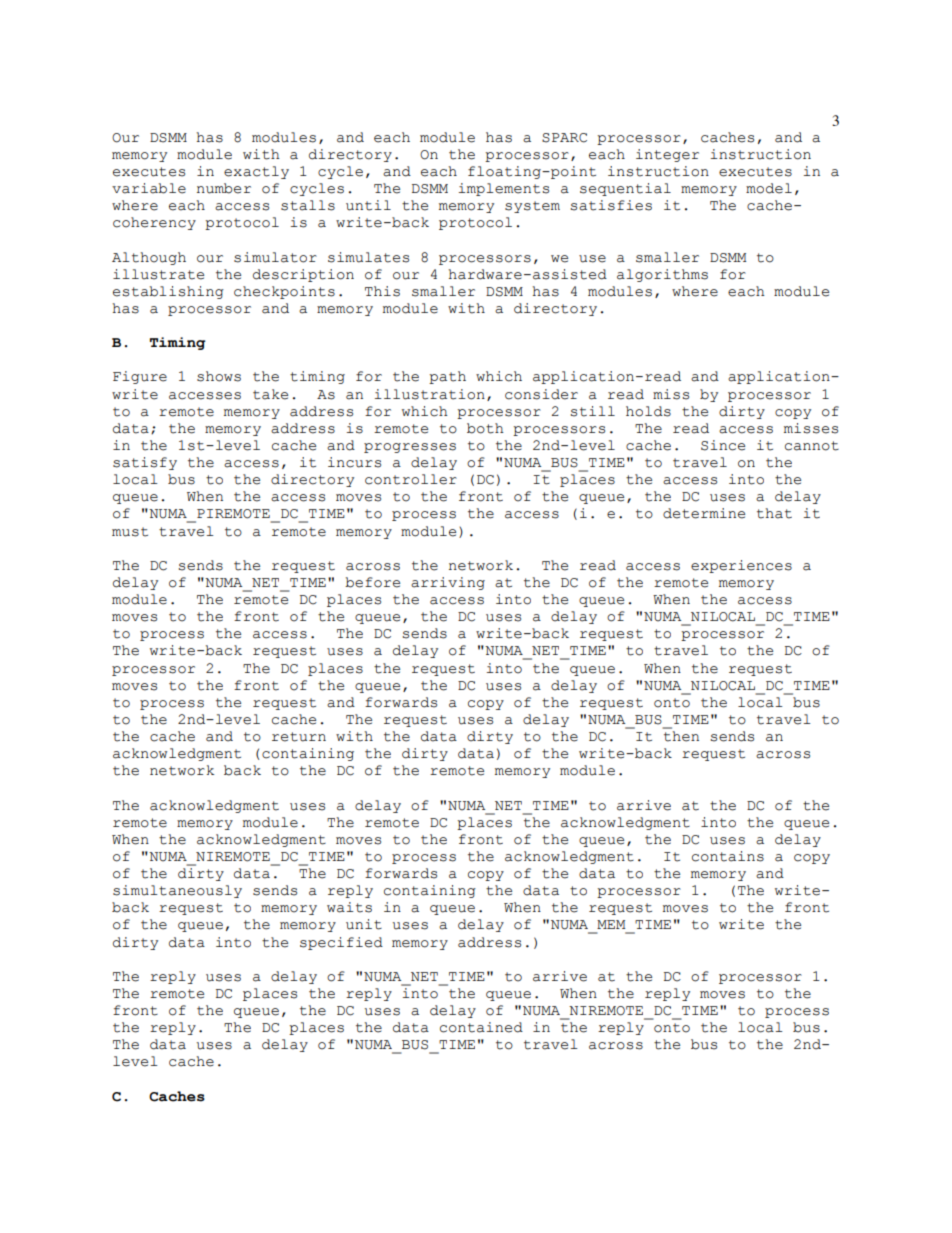 The height and width of the document is (1233, 952). What do you see at coordinates (504, 189) in the document?
I see `implements` at bounding box center [504, 189].
